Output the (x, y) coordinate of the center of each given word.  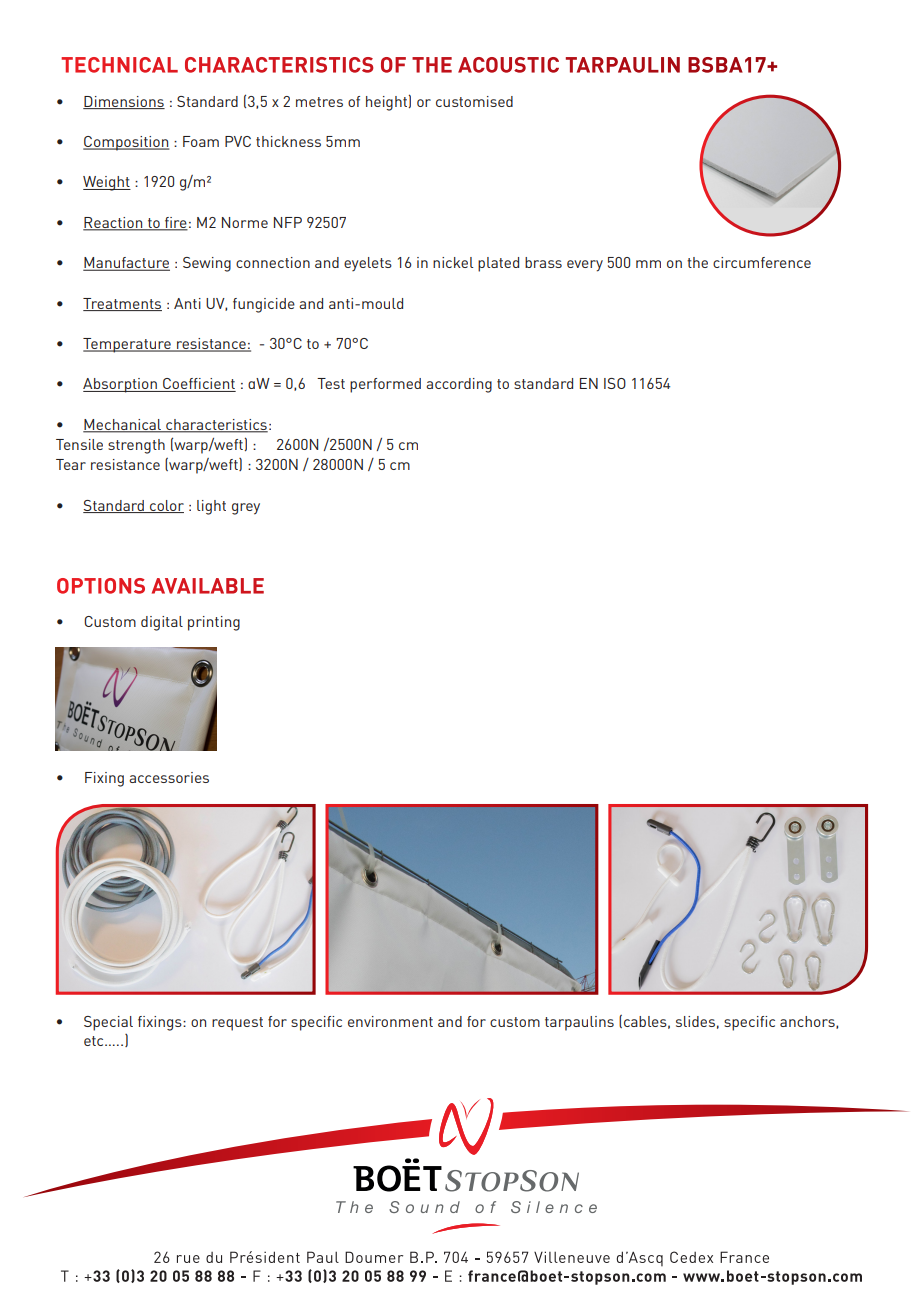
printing (214, 623)
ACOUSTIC (508, 65)
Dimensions (124, 102)
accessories (169, 777)
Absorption (121, 385)
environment (390, 1021)
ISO (615, 383)
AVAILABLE (208, 586)
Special (108, 1023)
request (237, 1024)
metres (319, 102)
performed (385, 385)
